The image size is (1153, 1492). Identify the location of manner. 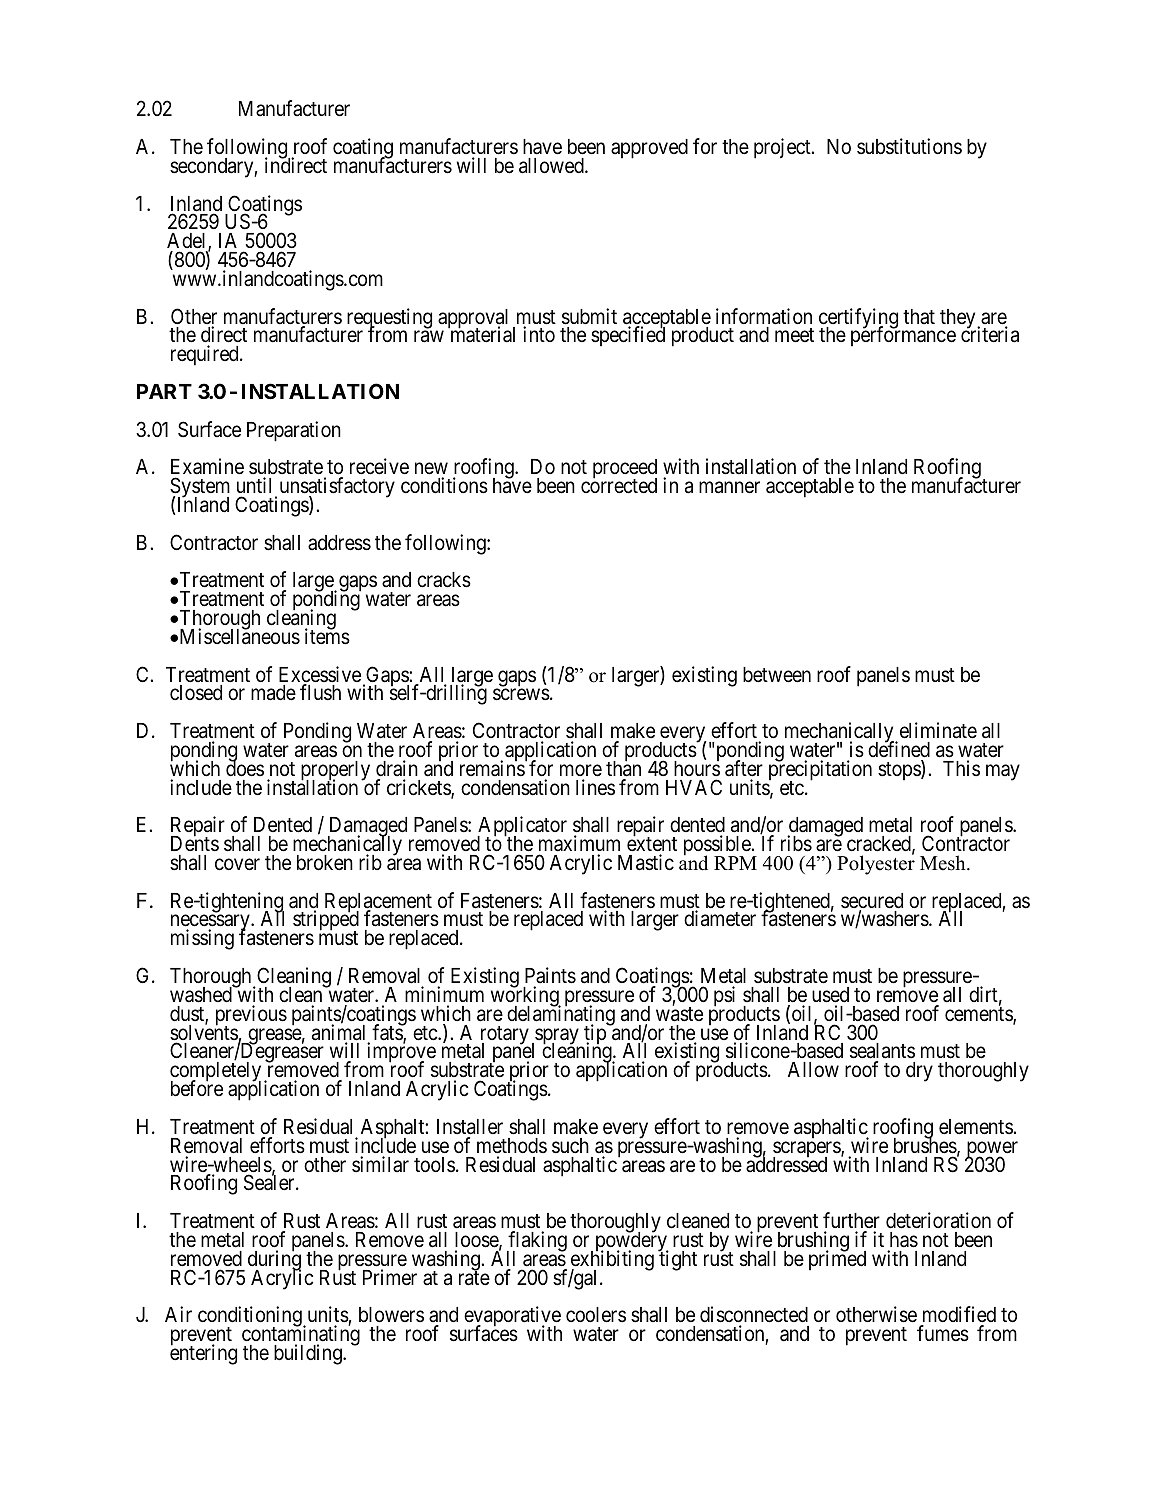
(729, 488).
